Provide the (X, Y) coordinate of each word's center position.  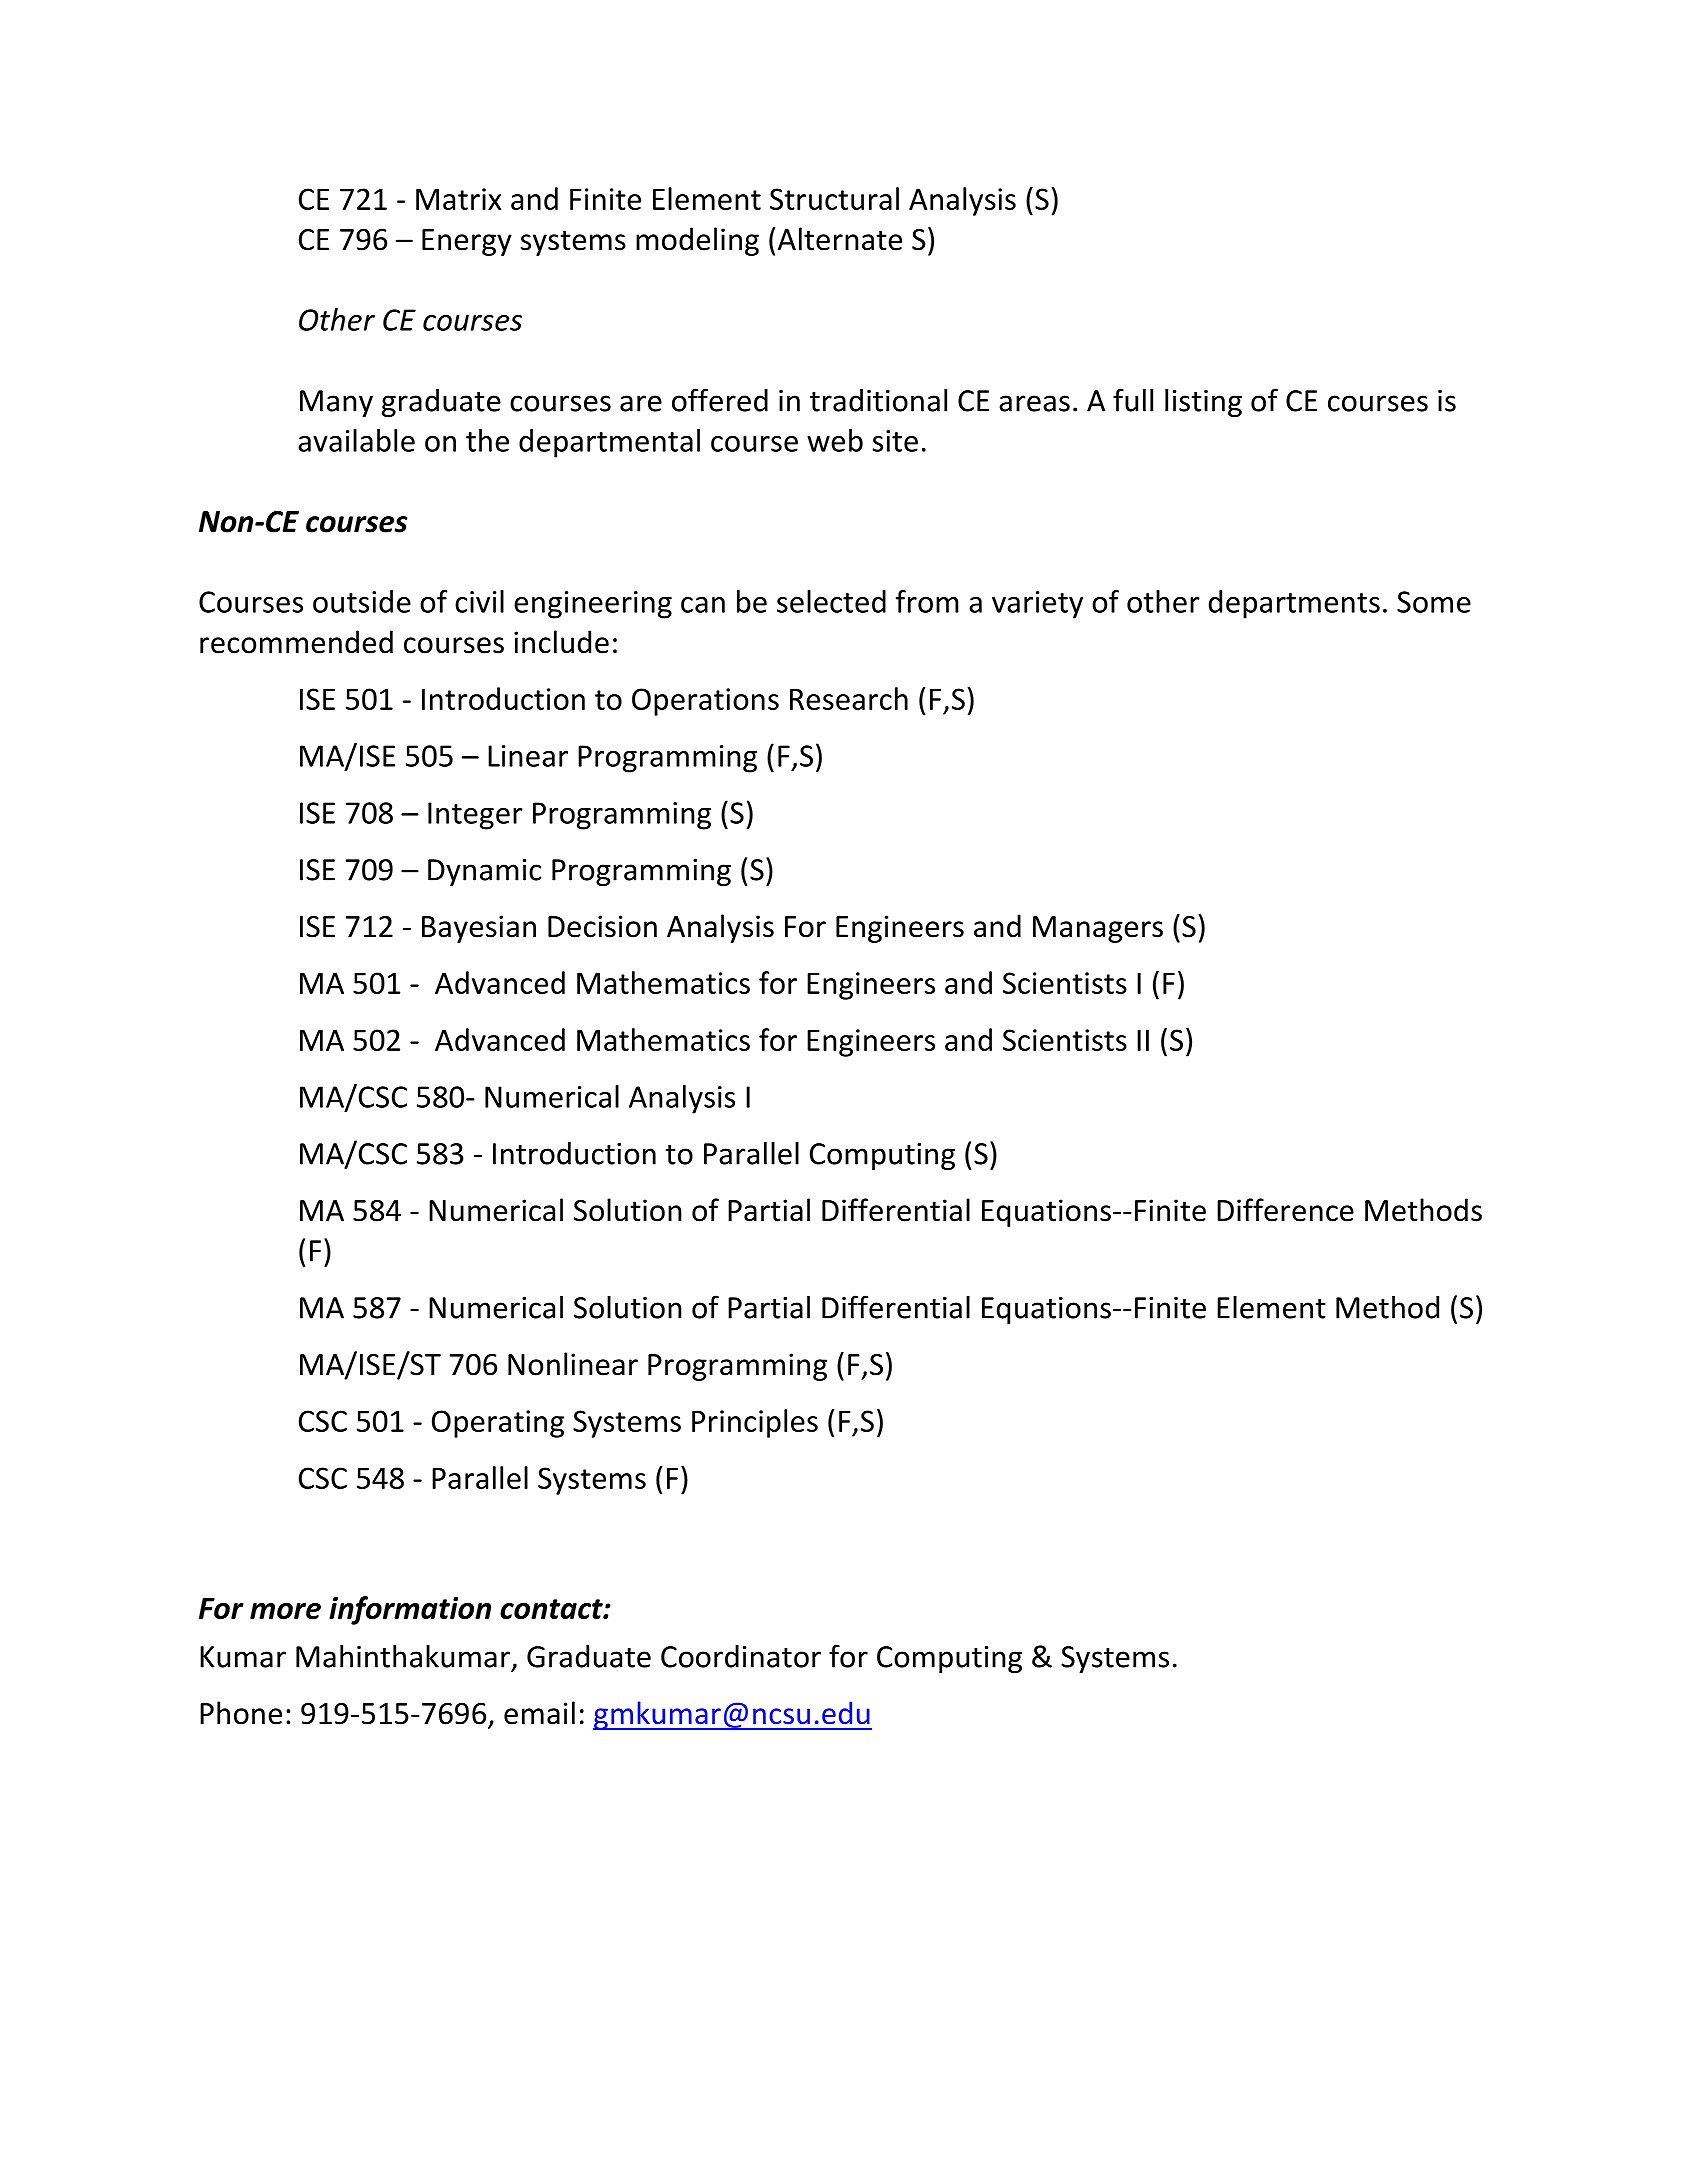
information (410, 1610)
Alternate (840, 239)
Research (849, 698)
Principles (755, 1423)
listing (1203, 403)
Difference (1285, 1210)
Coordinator (741, 1656)
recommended (296, 642)
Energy (467, 242)
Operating (498, 1424)
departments (1294, 604)
